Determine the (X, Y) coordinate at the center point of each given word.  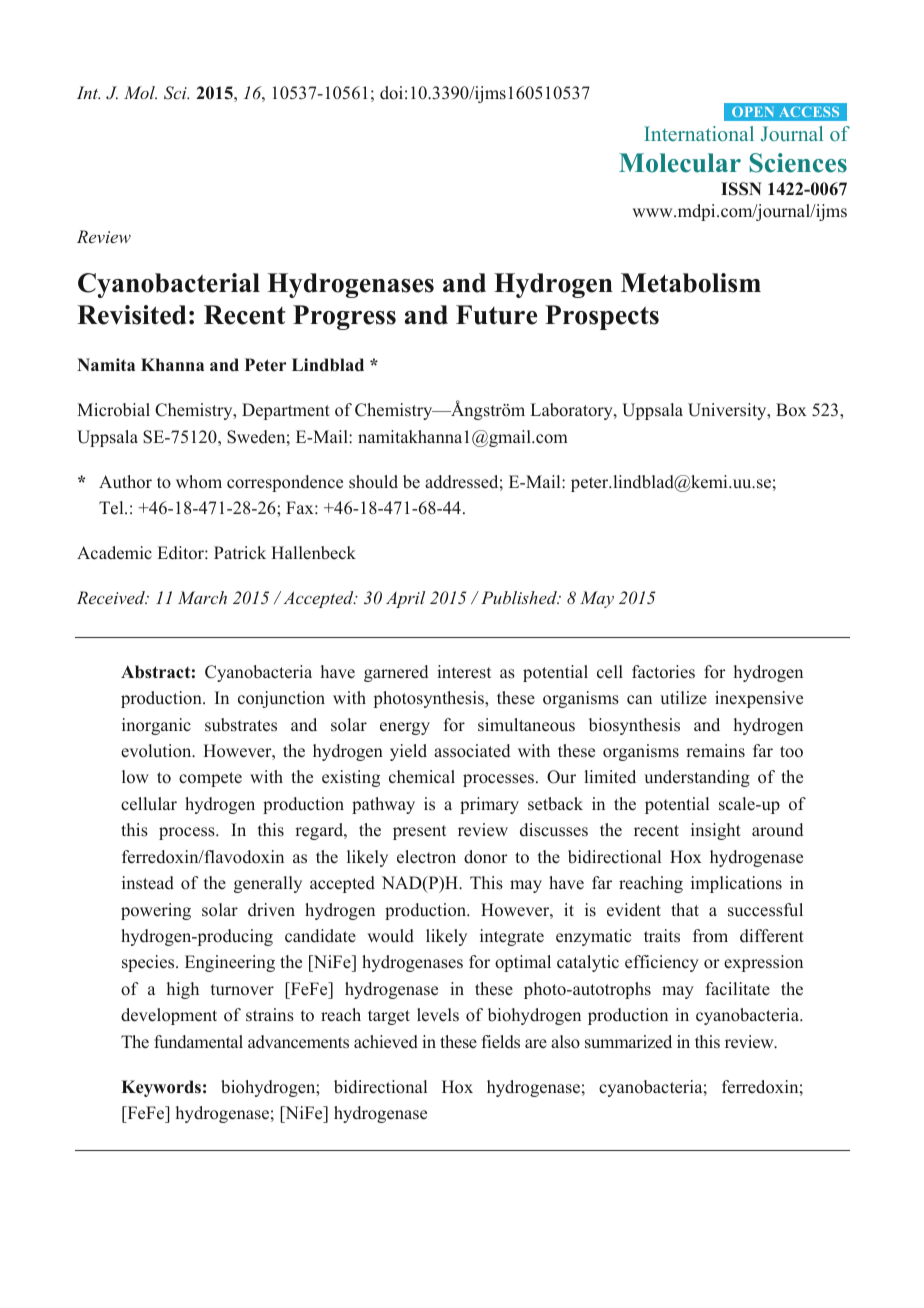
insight (716, 831)
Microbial (113, 410)
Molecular (680, 163)
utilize (683, 698)
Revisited (131, 315)
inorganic (156, 726)
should (373, 482)
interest (464, 672)
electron (426, 857)
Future (496, 315)
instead (148, 883)
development (169, 1016)
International (699, 133)
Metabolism (691, 283)
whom (199, 481)
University (728, 411)
